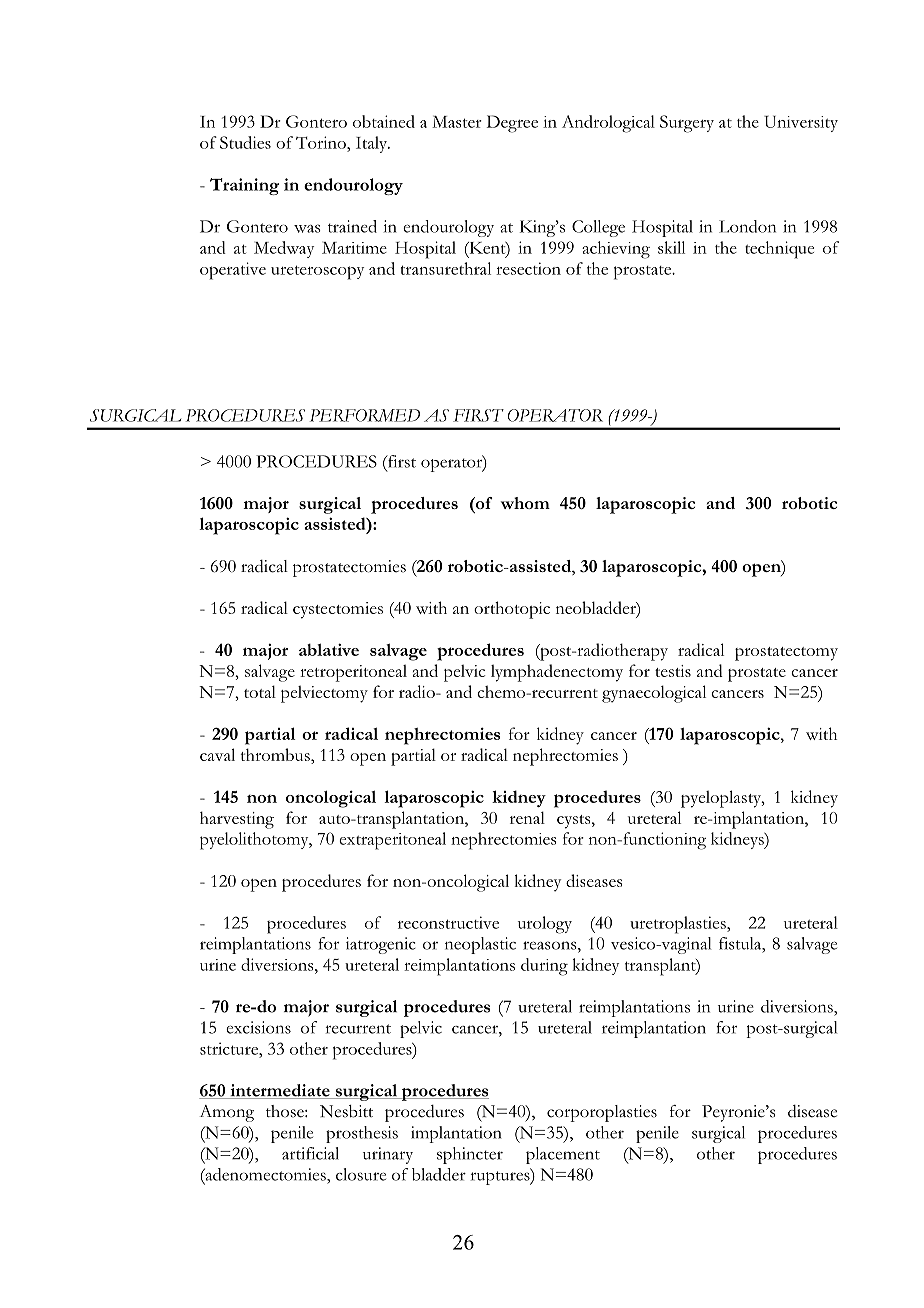 The height and width of the image is (1308, 924). Describe the element at coordinates (329, 649) in the image. I see `ablative` at that location.
